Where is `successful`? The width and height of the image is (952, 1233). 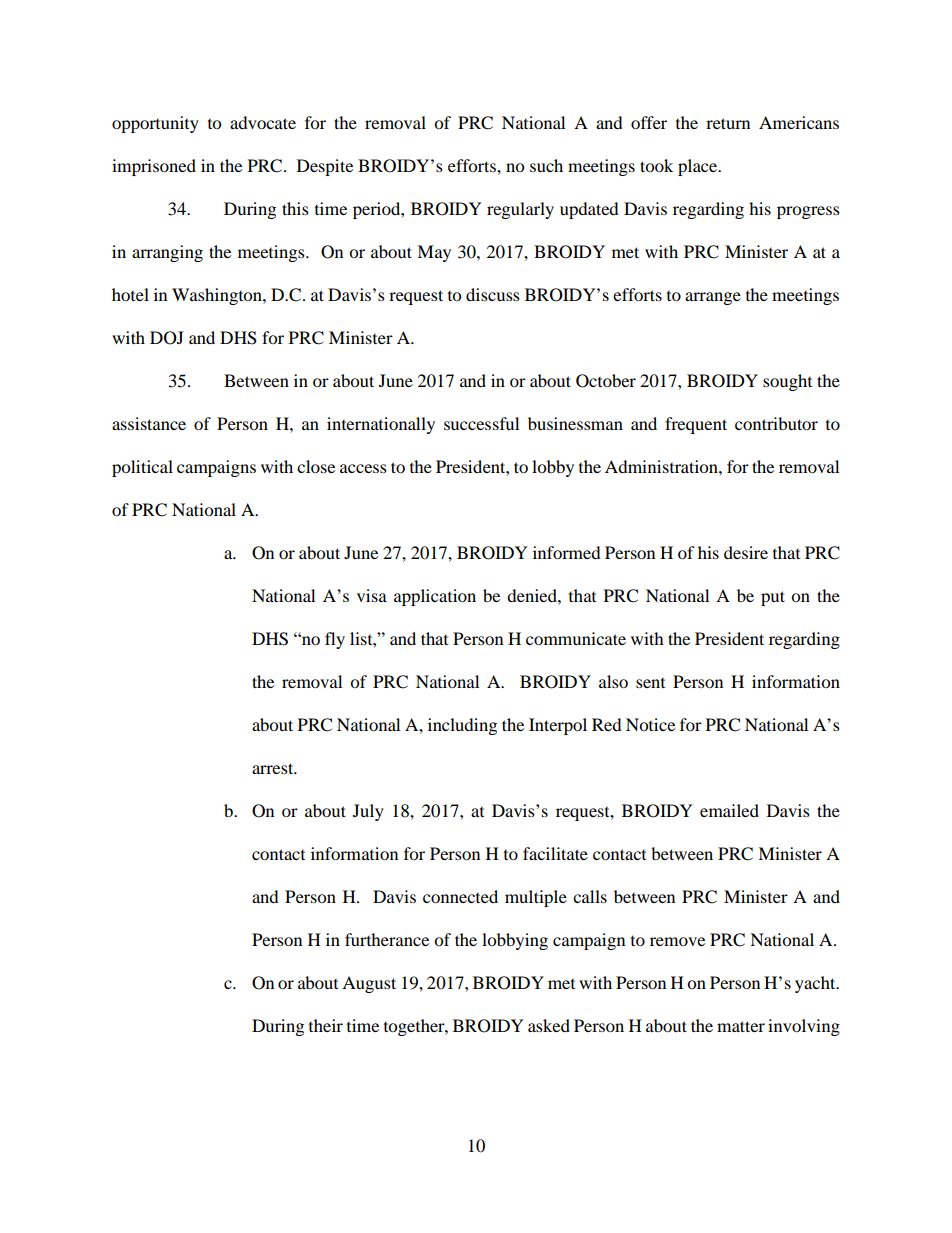
successful is located at coordinates (481, 423).
